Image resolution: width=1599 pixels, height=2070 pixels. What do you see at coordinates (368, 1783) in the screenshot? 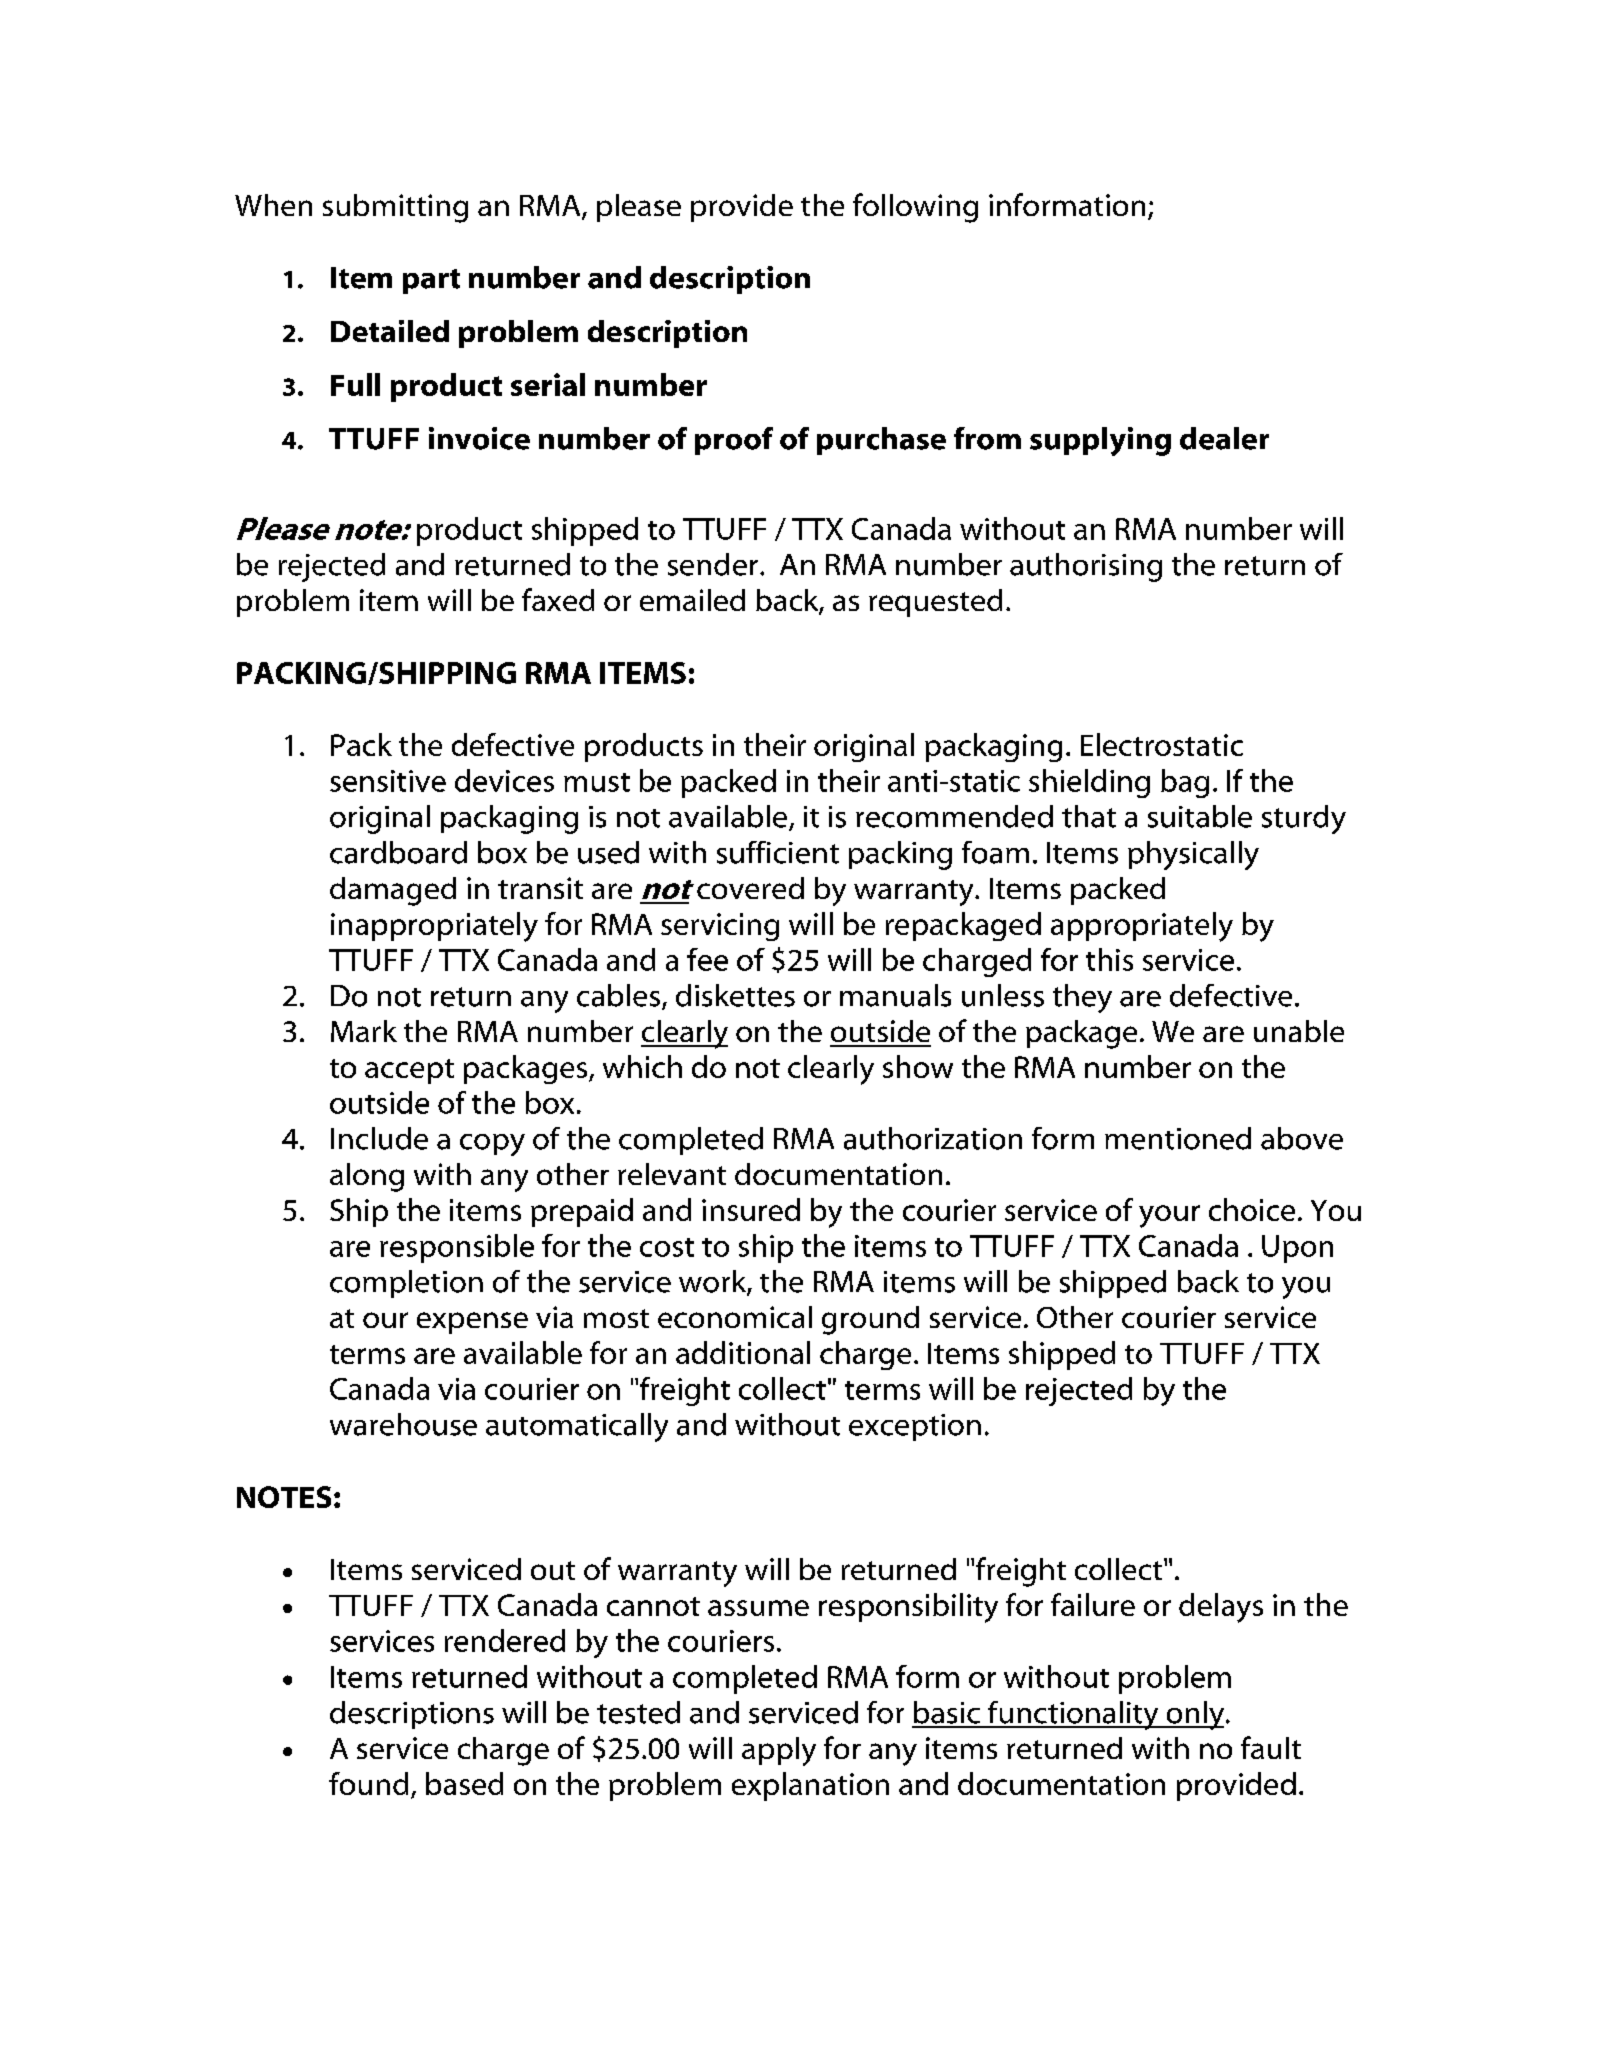
I see `found` at bounding box center [368, 1783].
